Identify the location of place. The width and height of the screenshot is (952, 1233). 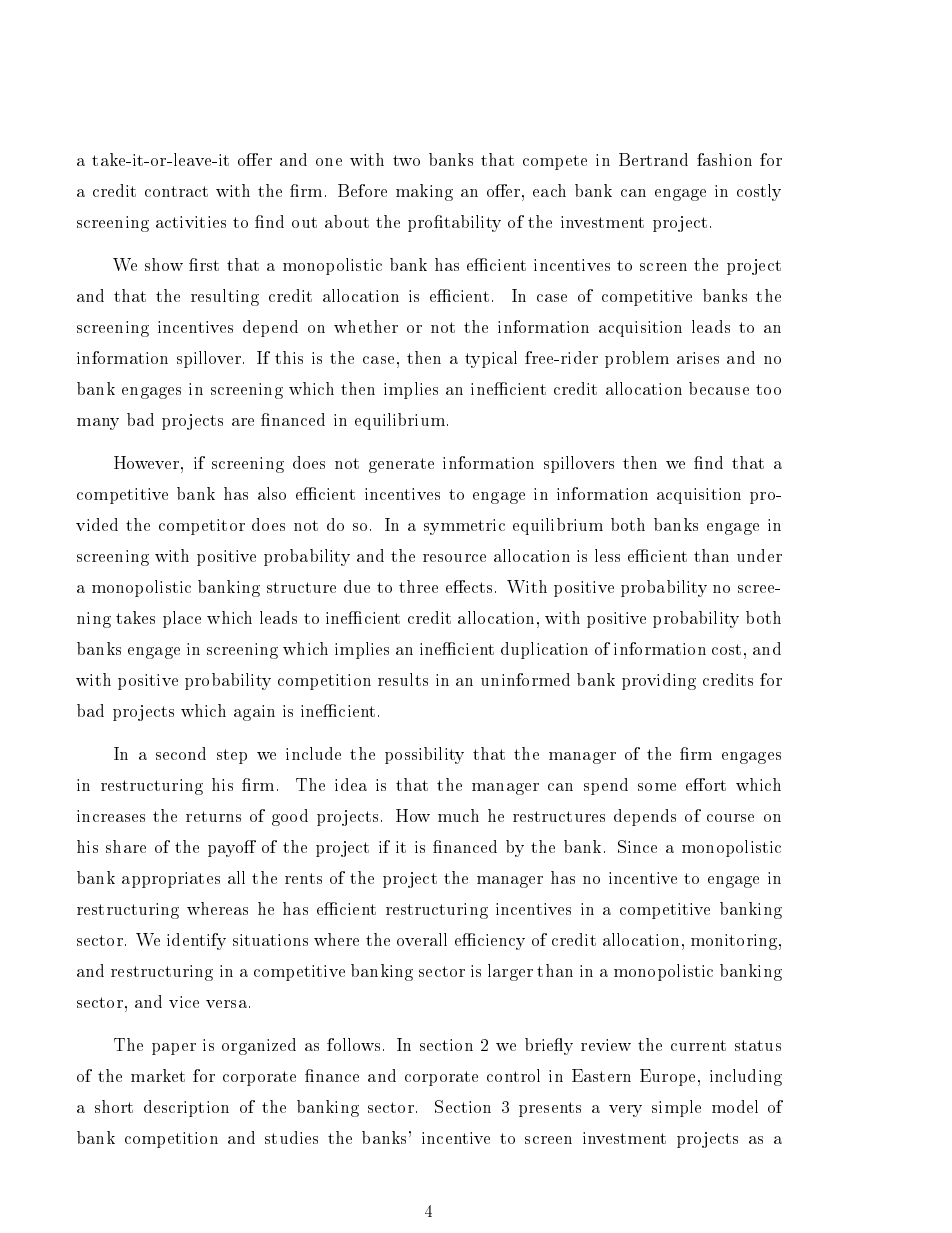
(182, 619).
